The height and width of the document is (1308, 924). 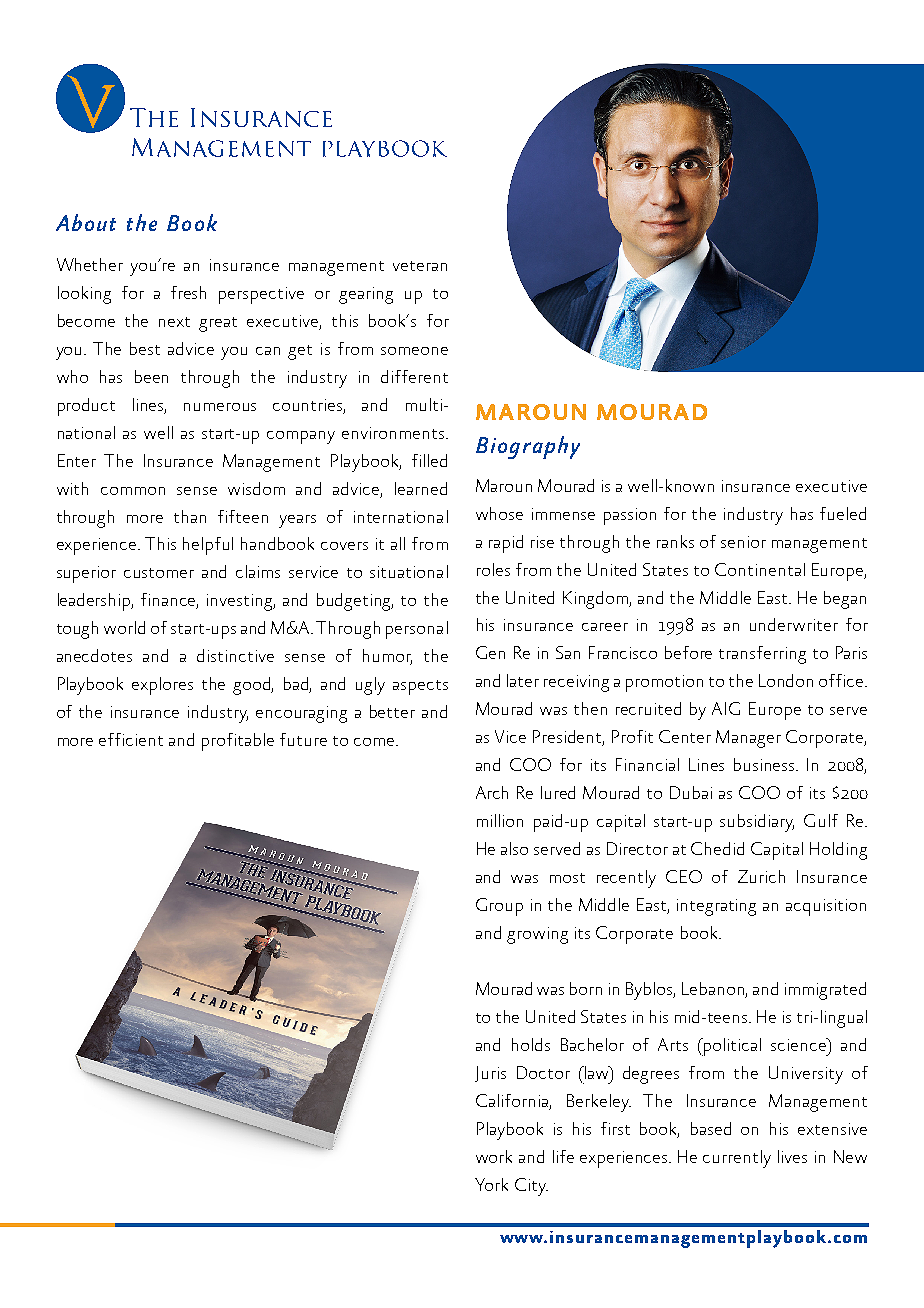 I want to click on aspects, so click(x=420, y=687).
